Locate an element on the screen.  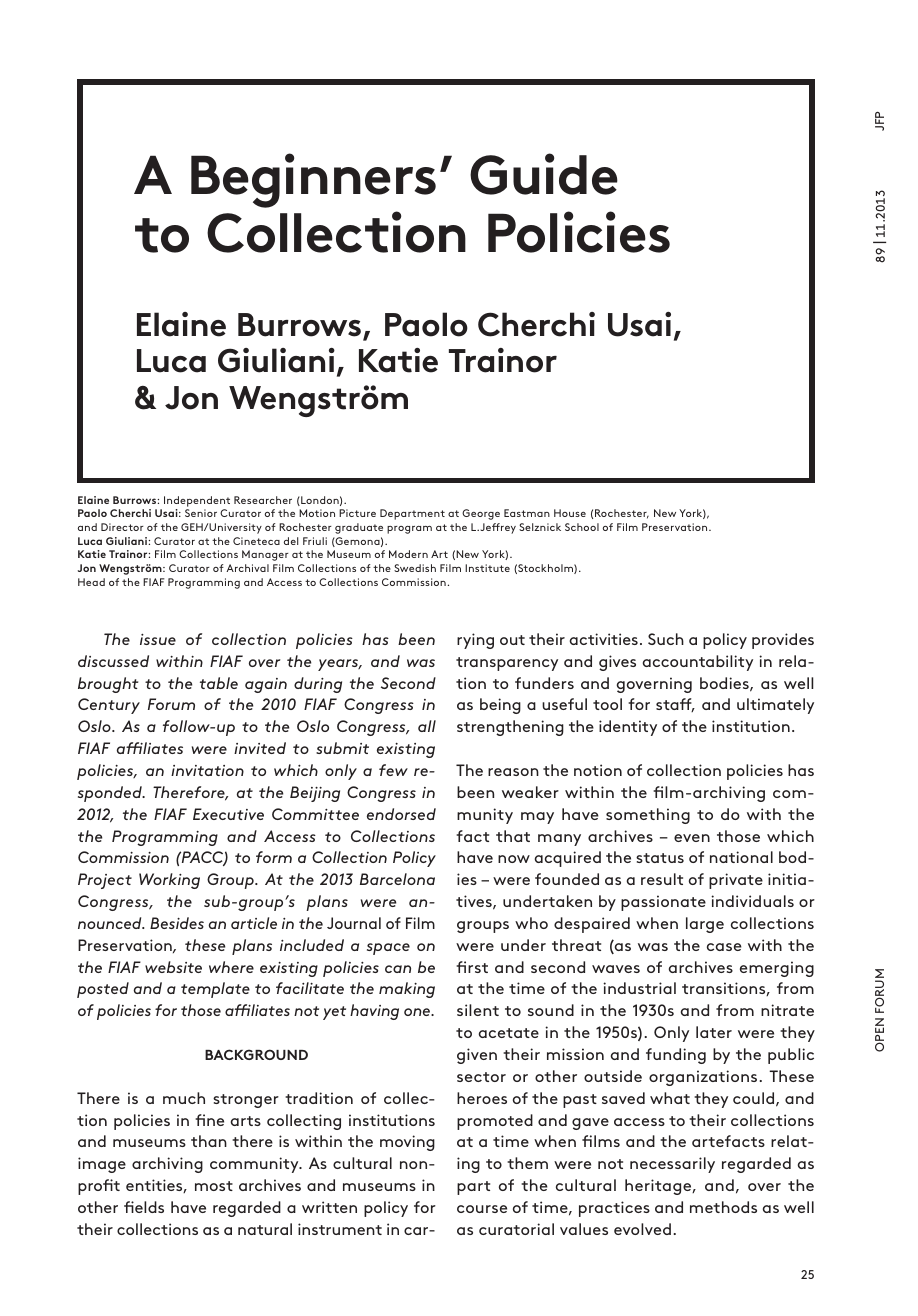
table is located at coordinates (219, 683).
